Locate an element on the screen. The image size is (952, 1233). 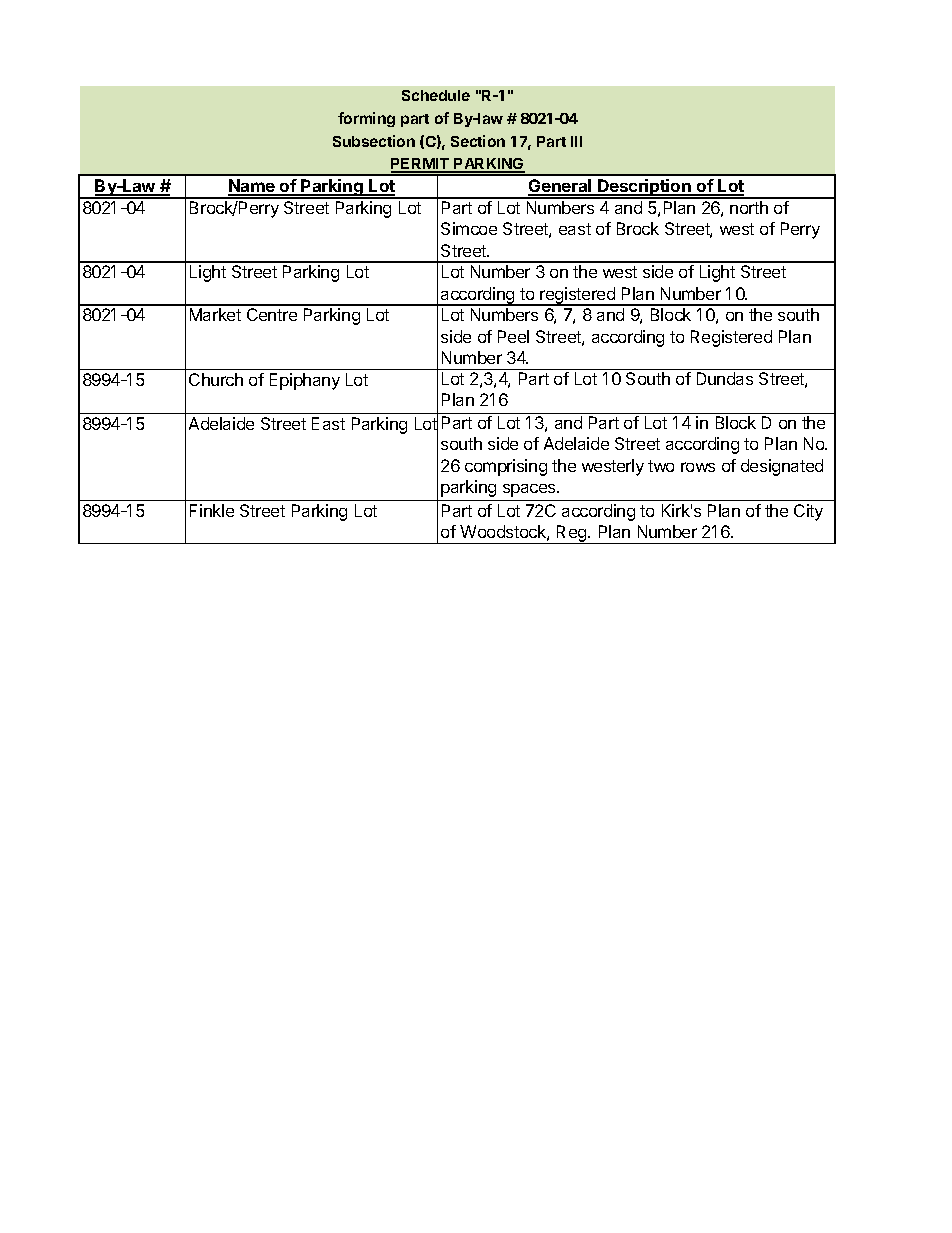
Peel is located at coordinates (513, 336).
